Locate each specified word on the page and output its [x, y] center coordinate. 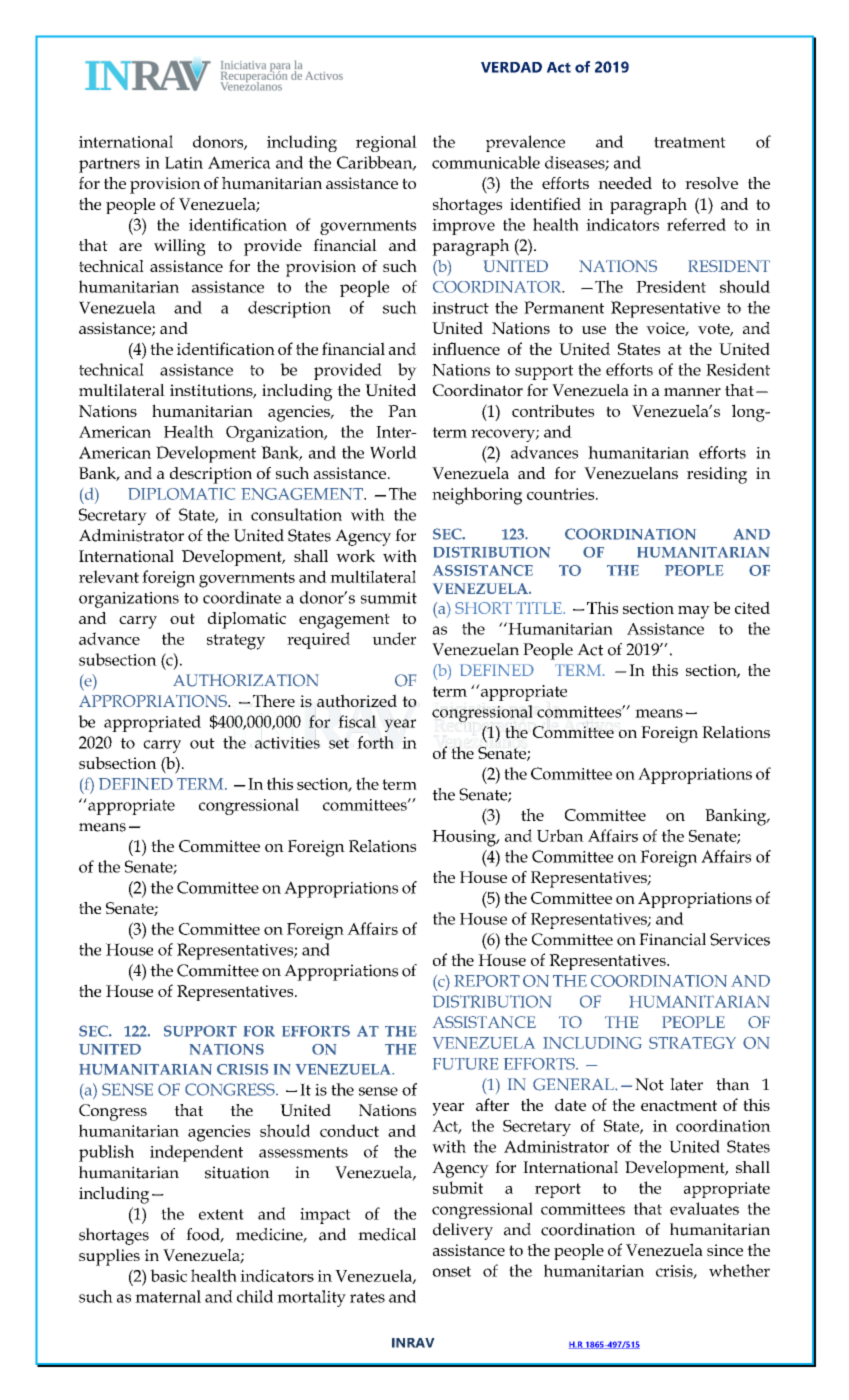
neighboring [477, 496]
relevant [109, 576]
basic [168, 1275]
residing [717, 475]
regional [386, 143]
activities [287, 743]
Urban [560, 835]
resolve [711, 183]
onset [452, 1271]
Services [740, 939]
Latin [184, 162]
